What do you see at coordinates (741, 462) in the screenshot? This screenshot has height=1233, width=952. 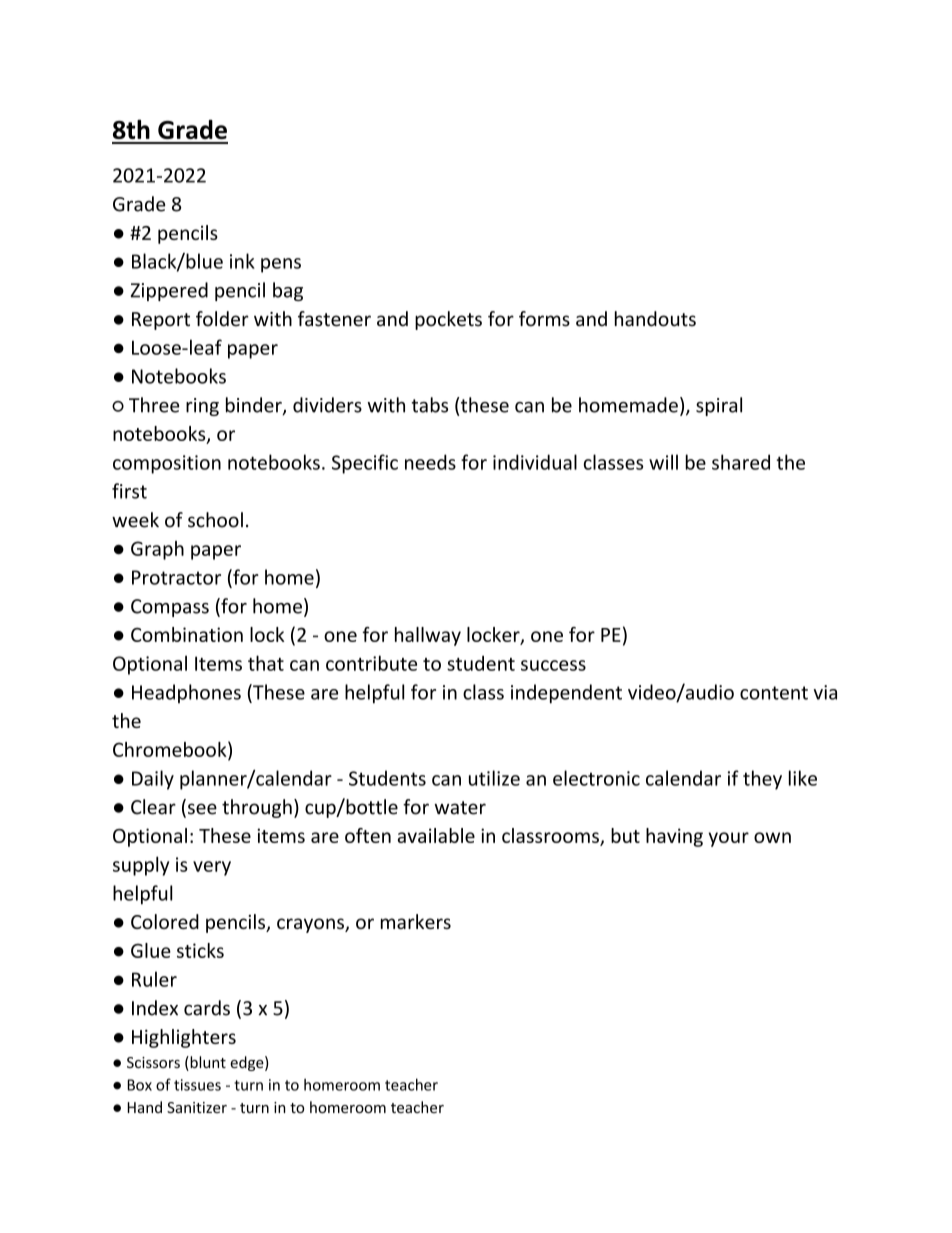 I see `shared` at bounding box center [741, 462].
